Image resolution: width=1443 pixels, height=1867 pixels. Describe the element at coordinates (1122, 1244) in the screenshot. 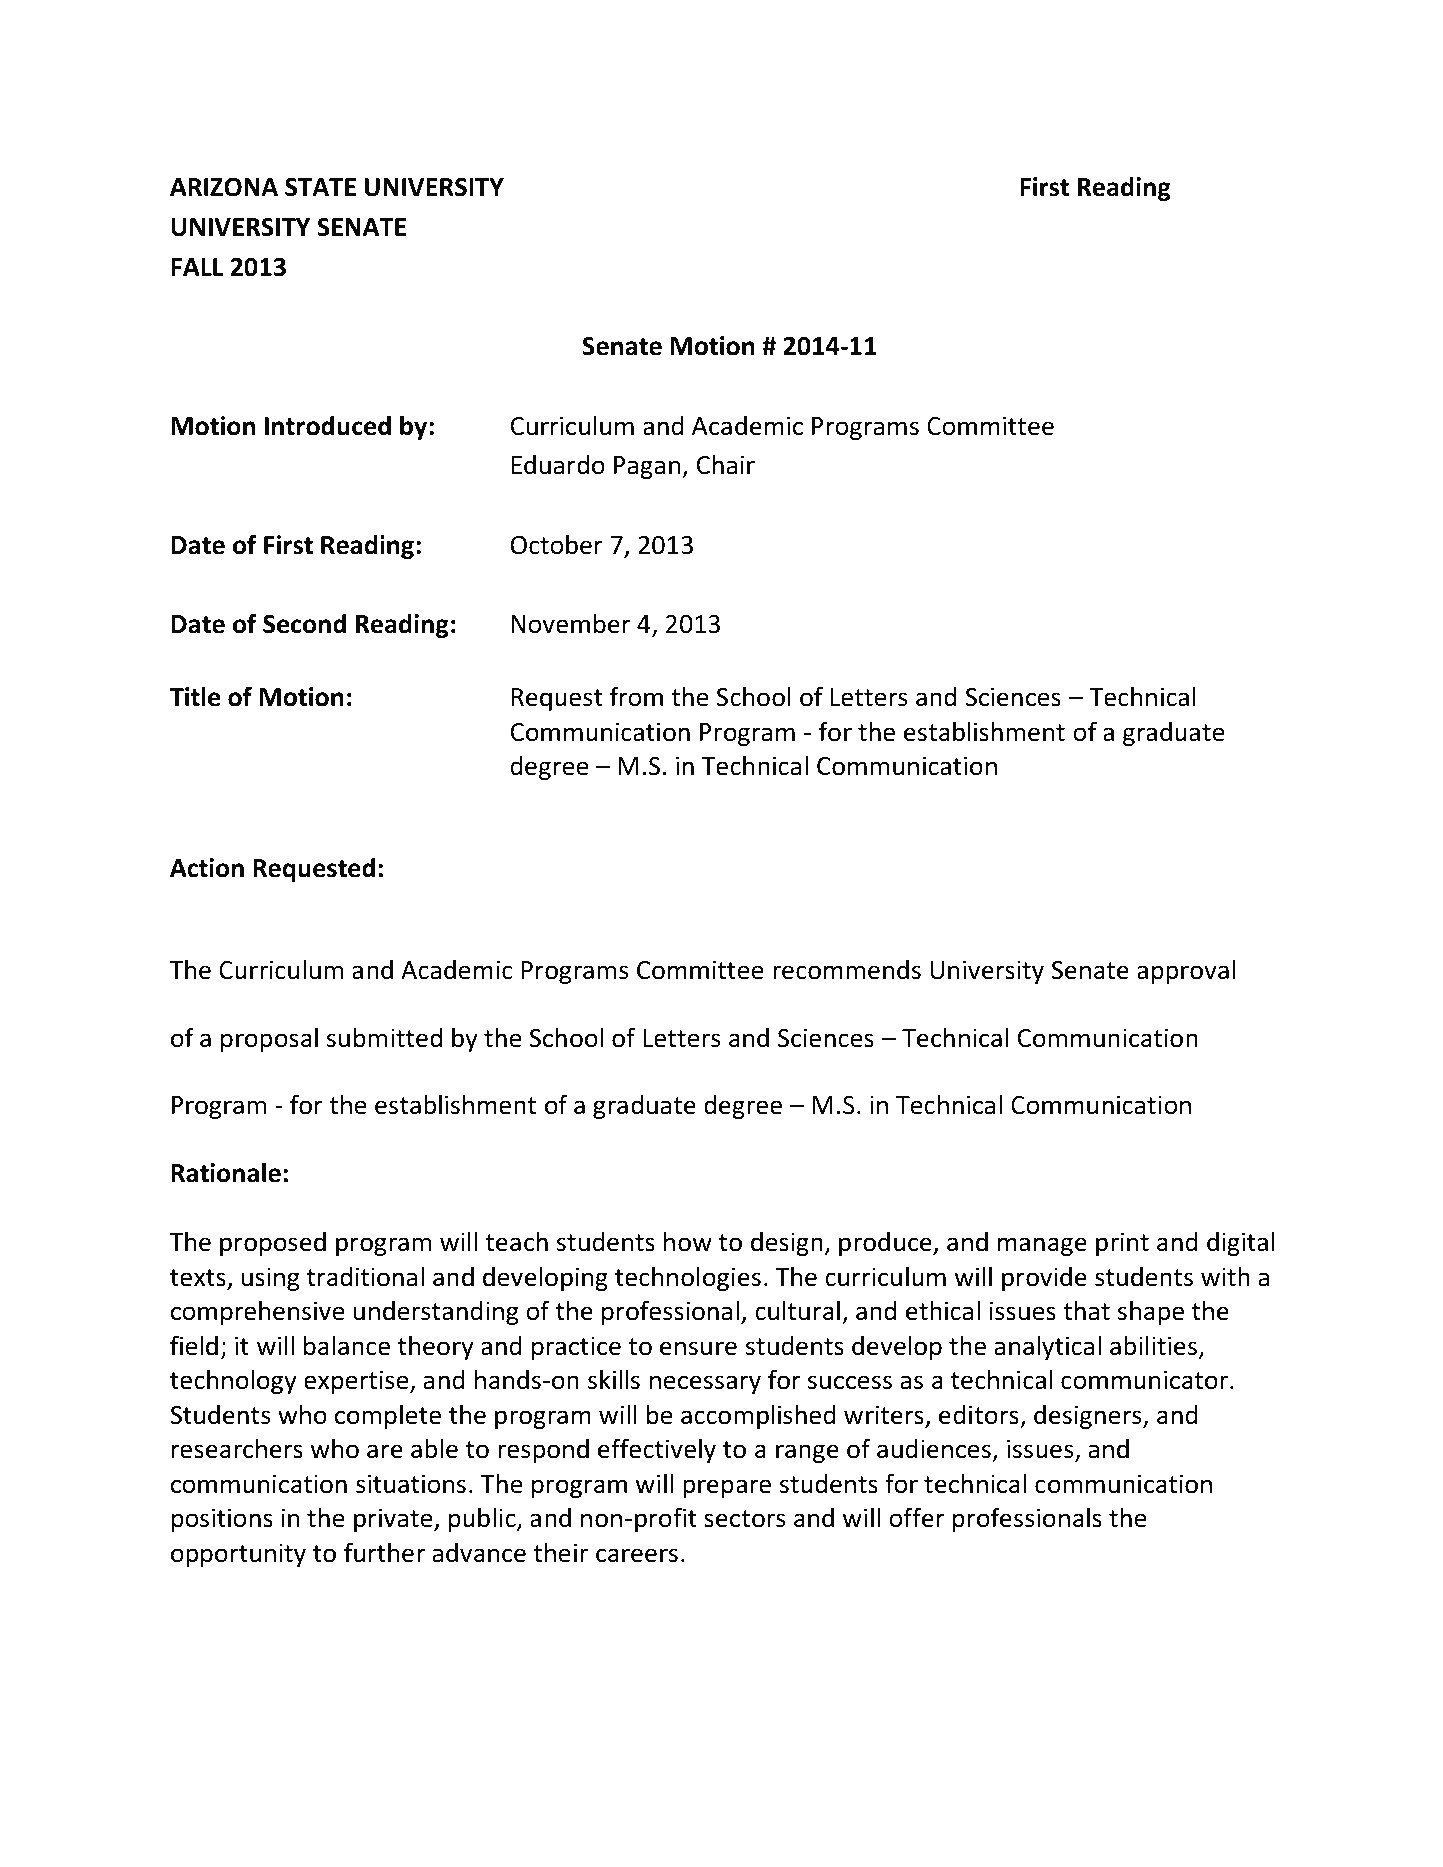

I see `print` at that location.
